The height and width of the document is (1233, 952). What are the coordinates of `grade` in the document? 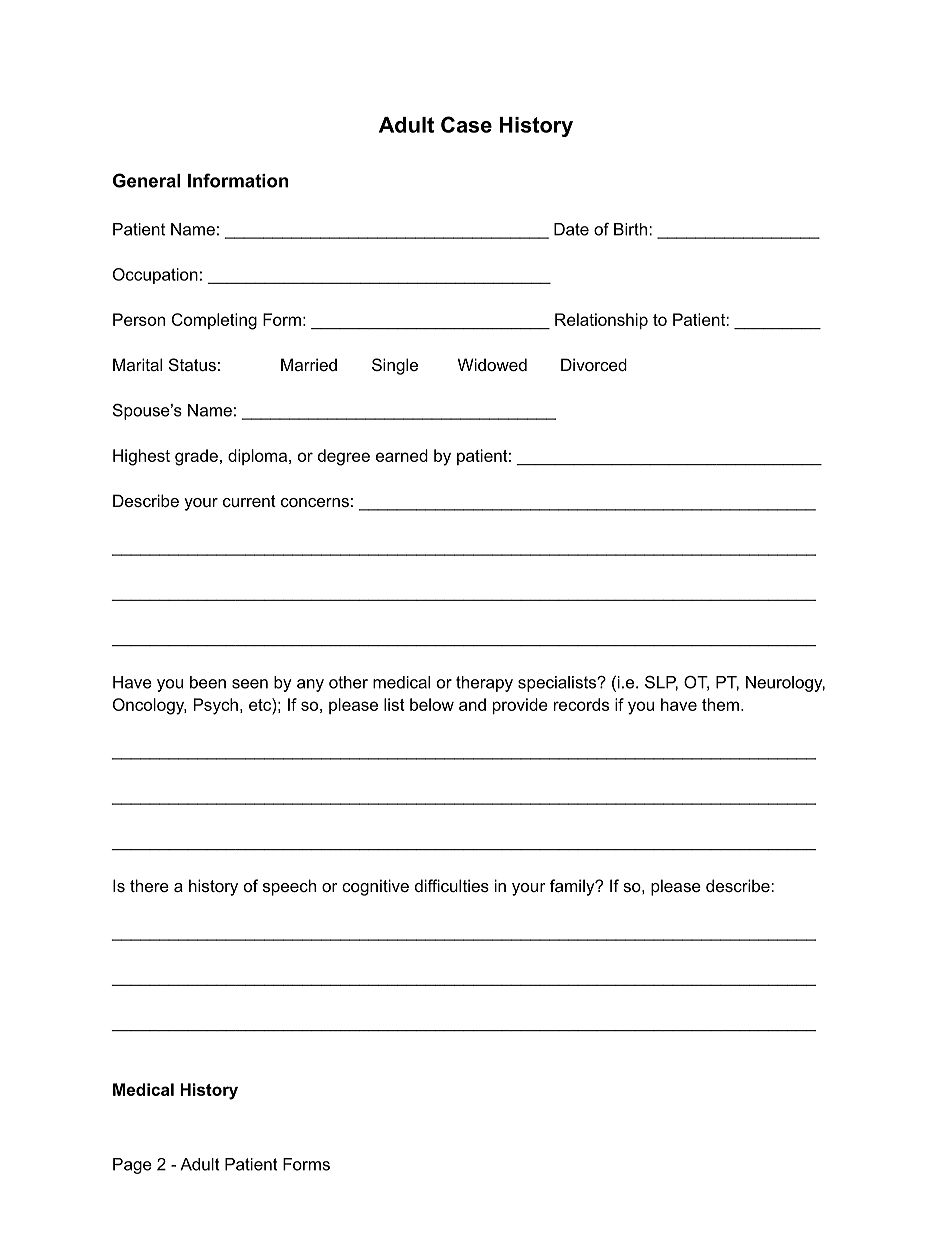 It's located at (196, 457).
